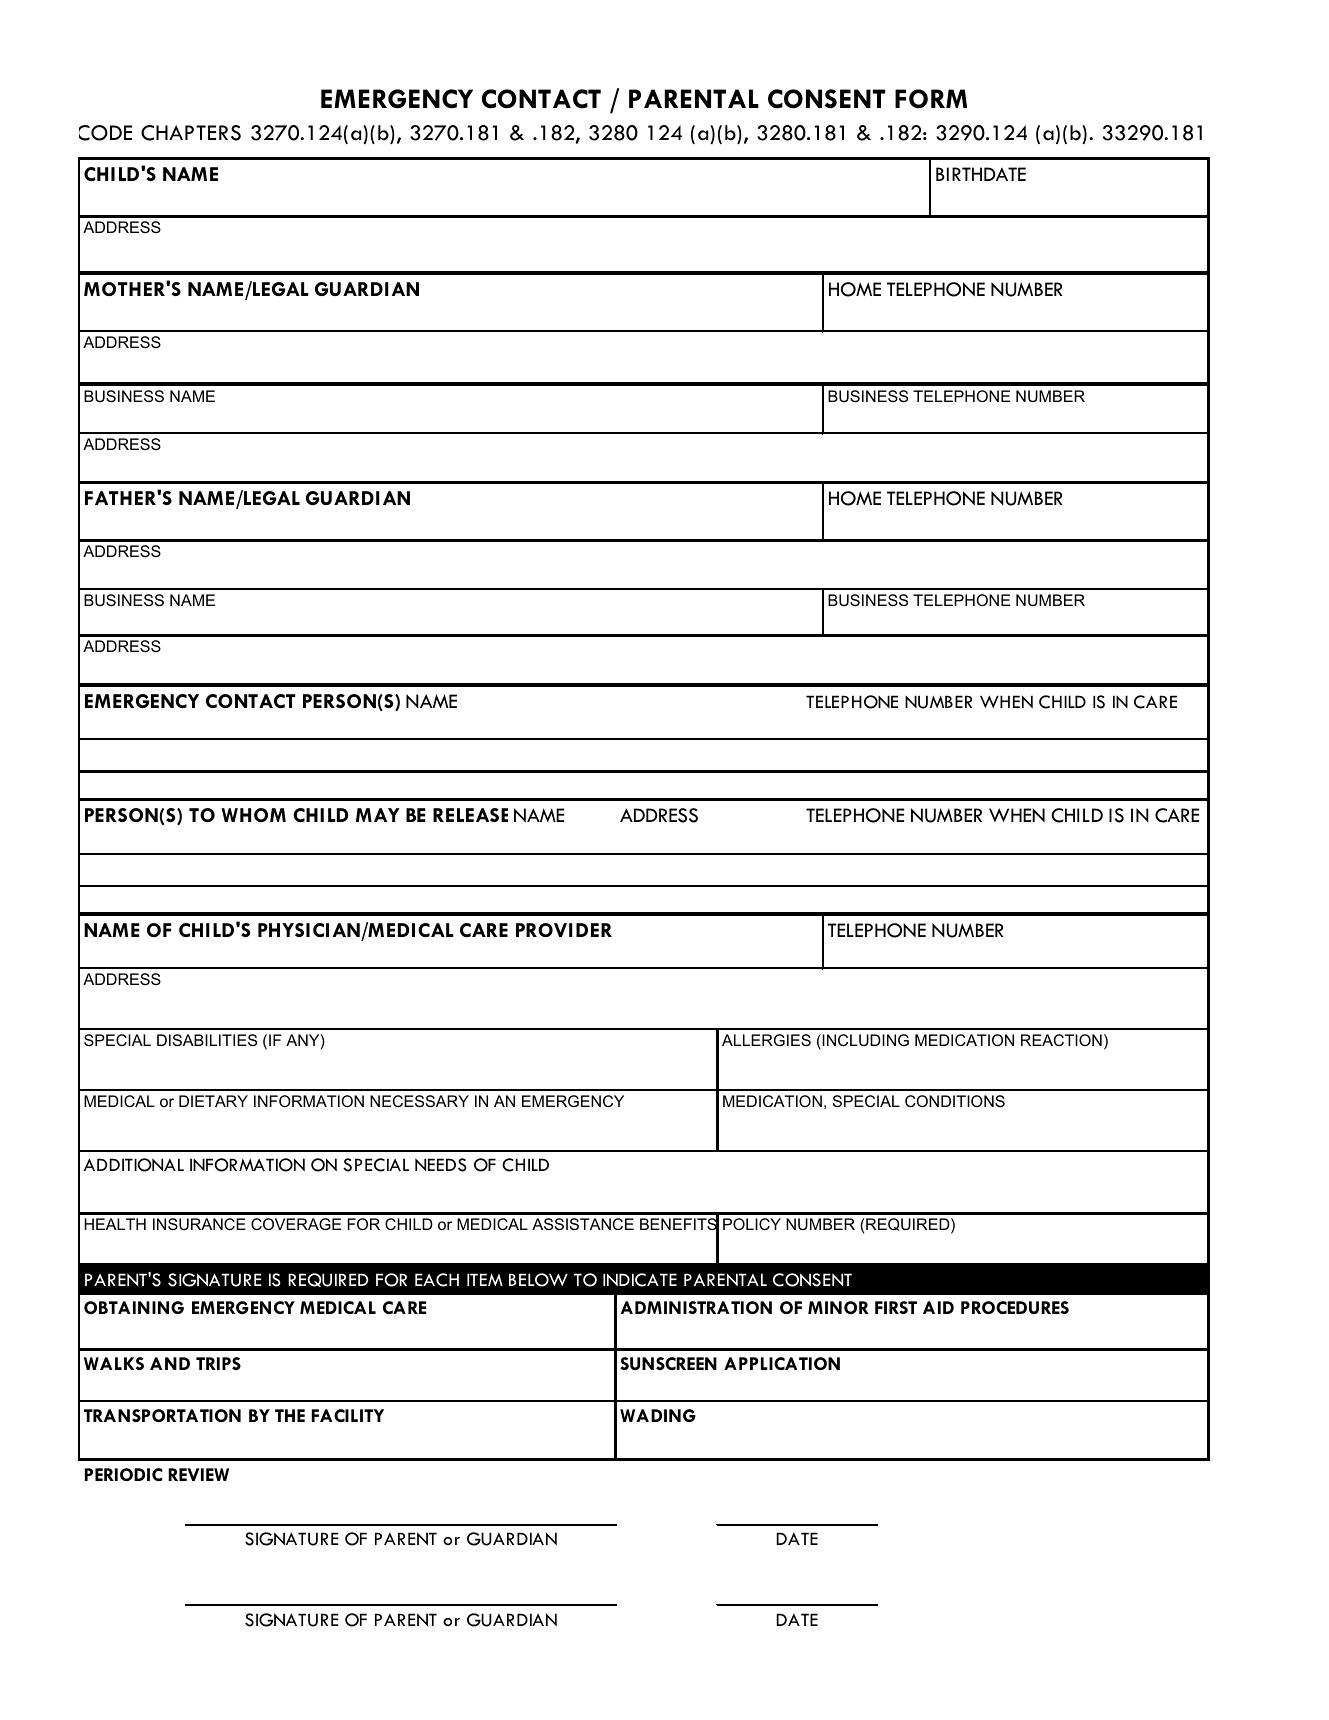 The height and width of the screenshot is (1720, 1329). What do you see at coordinates (191, 133) in the screenshot?
I see `CHAPTERS` at bounding box center [191, 133].
